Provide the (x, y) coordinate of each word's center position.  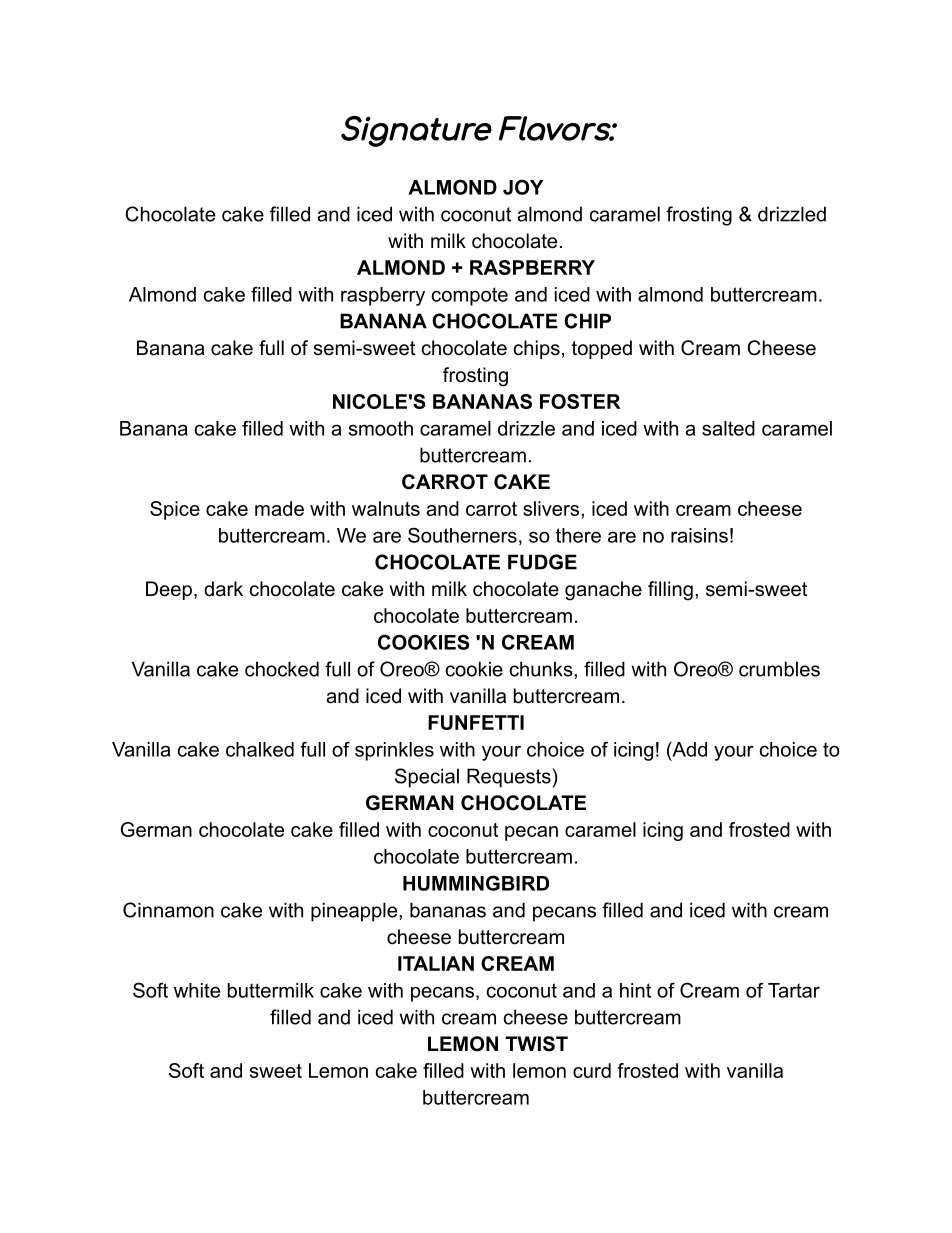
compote (470, 296)
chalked (260, 749)
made (279, 508)
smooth (381, 428)
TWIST (536, 1044)
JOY (523, 187)
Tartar (794, 990)
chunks (542, 669)
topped (602, 349)
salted (728, 428)
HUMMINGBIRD (476, 883)
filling (670, 591)
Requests (510, 778)
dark (223, 589)
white (197, 990)
